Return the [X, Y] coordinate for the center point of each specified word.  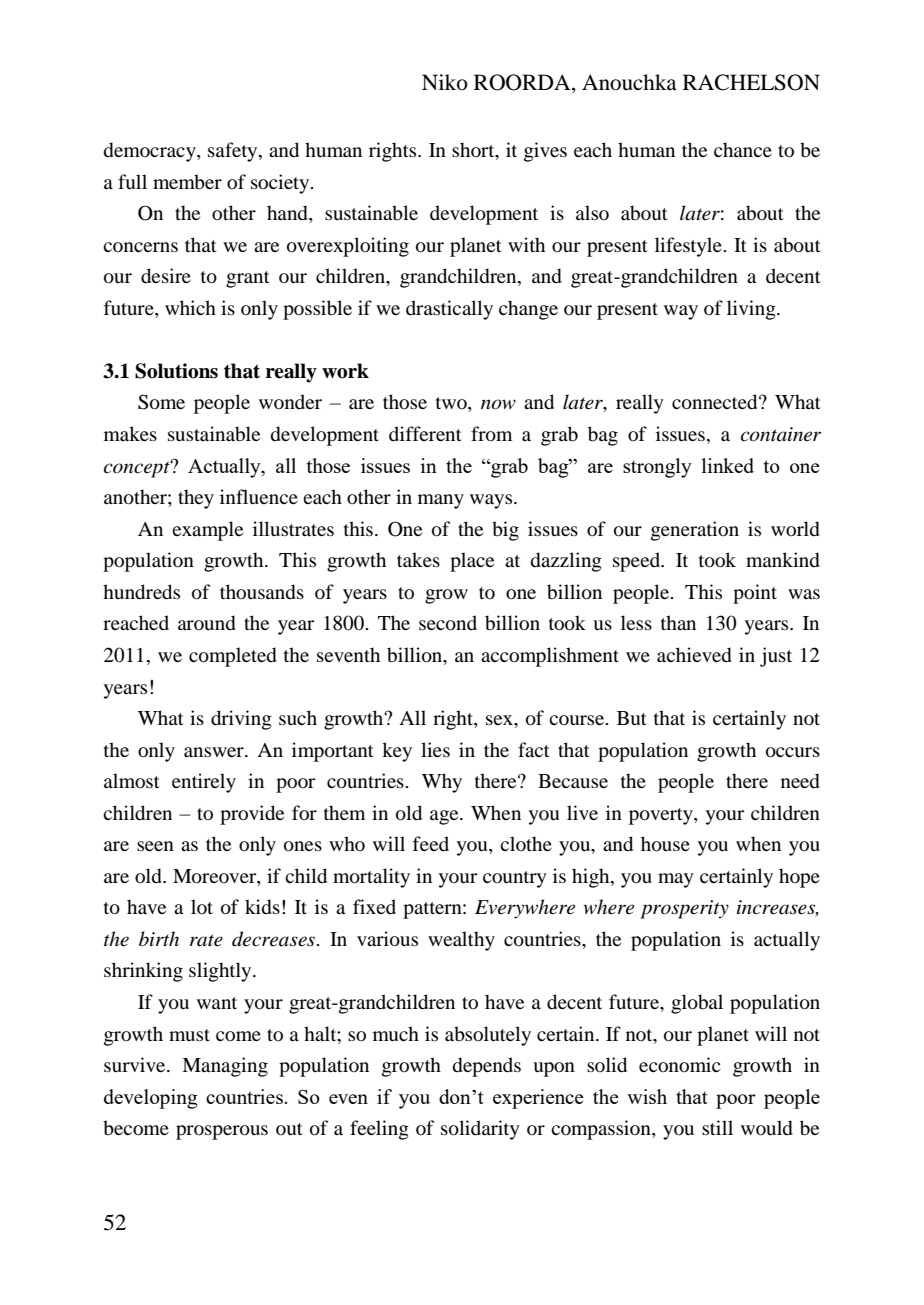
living [752, 310]
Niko [445, 82]
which [190, 307]
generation [695, 531]
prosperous [222, 1132]
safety [234, 152]
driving [241, 720]
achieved [694, 655]
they [196, 499]
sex [500, 720]
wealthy [461, 941]
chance [743, 149]
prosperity [684, 909]
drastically [449, 310]
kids [262, 907]
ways [492, 501]
